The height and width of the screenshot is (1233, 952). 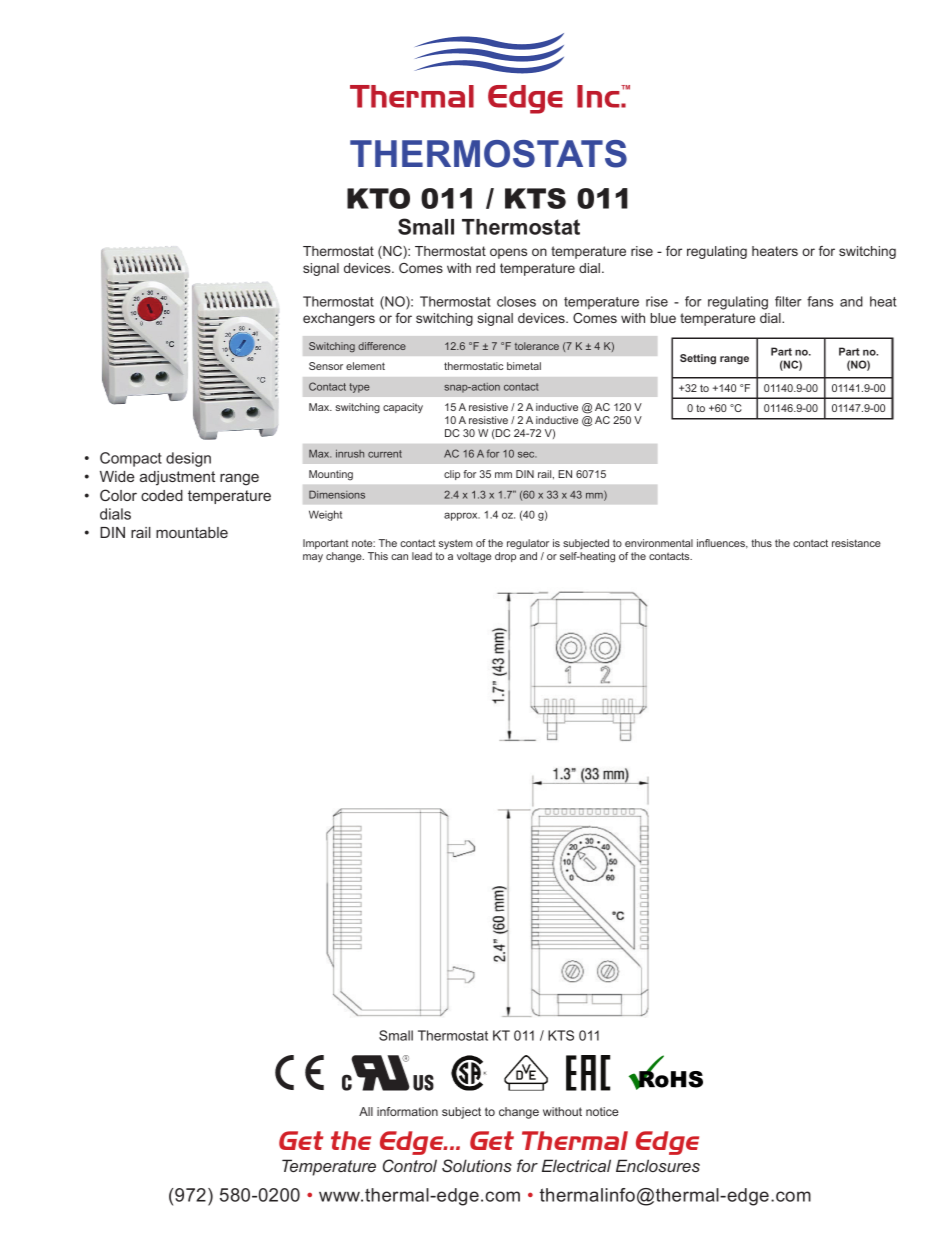 What do you see at coordinates (856, 543) in the screenshot?
I see `resistance` at bounding box center [856, 543].
